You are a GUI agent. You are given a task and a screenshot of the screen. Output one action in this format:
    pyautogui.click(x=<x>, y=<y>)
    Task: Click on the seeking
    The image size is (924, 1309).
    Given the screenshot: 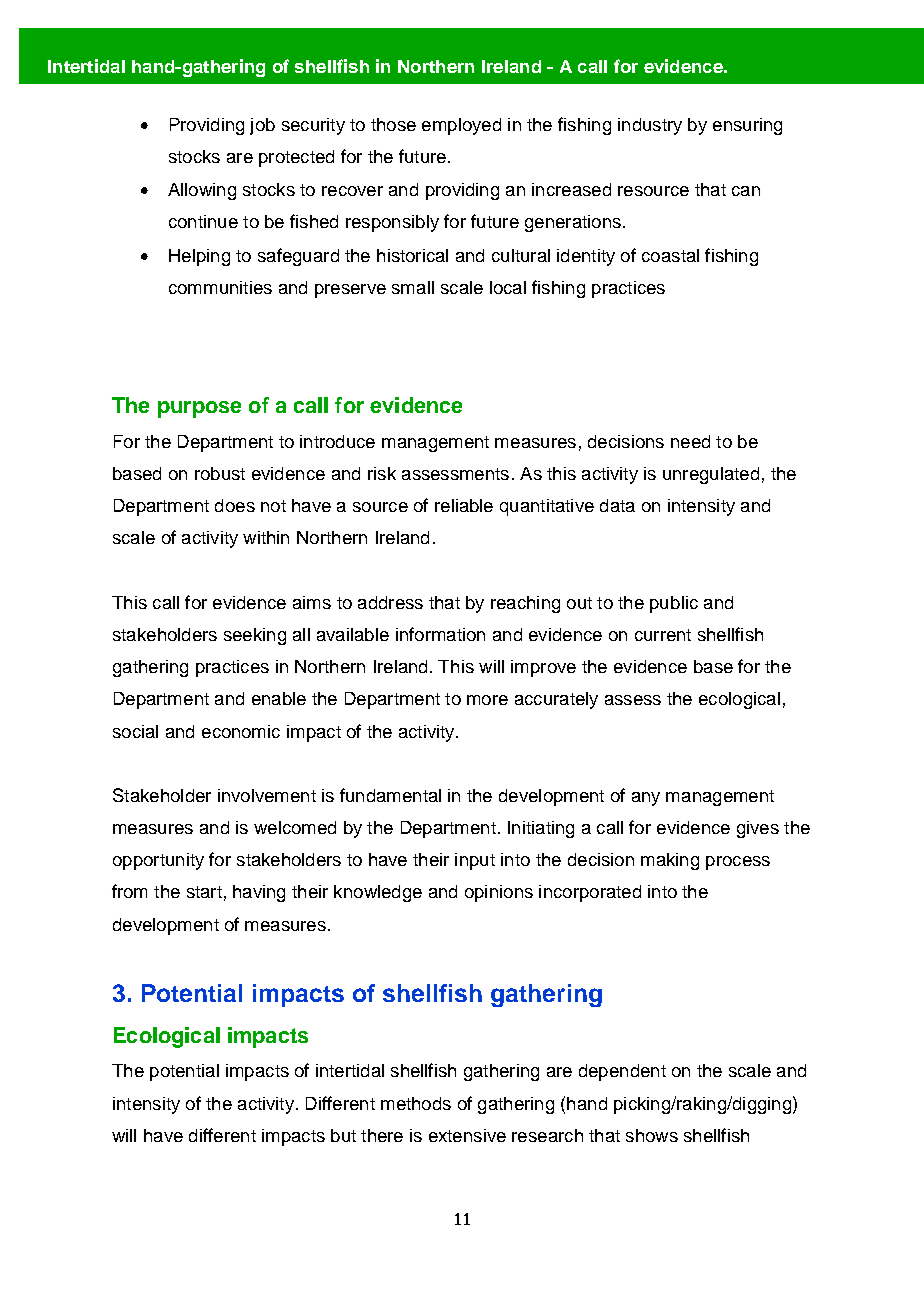 What is the action you would take?
    pyautogui.click(x=255, y=636)
